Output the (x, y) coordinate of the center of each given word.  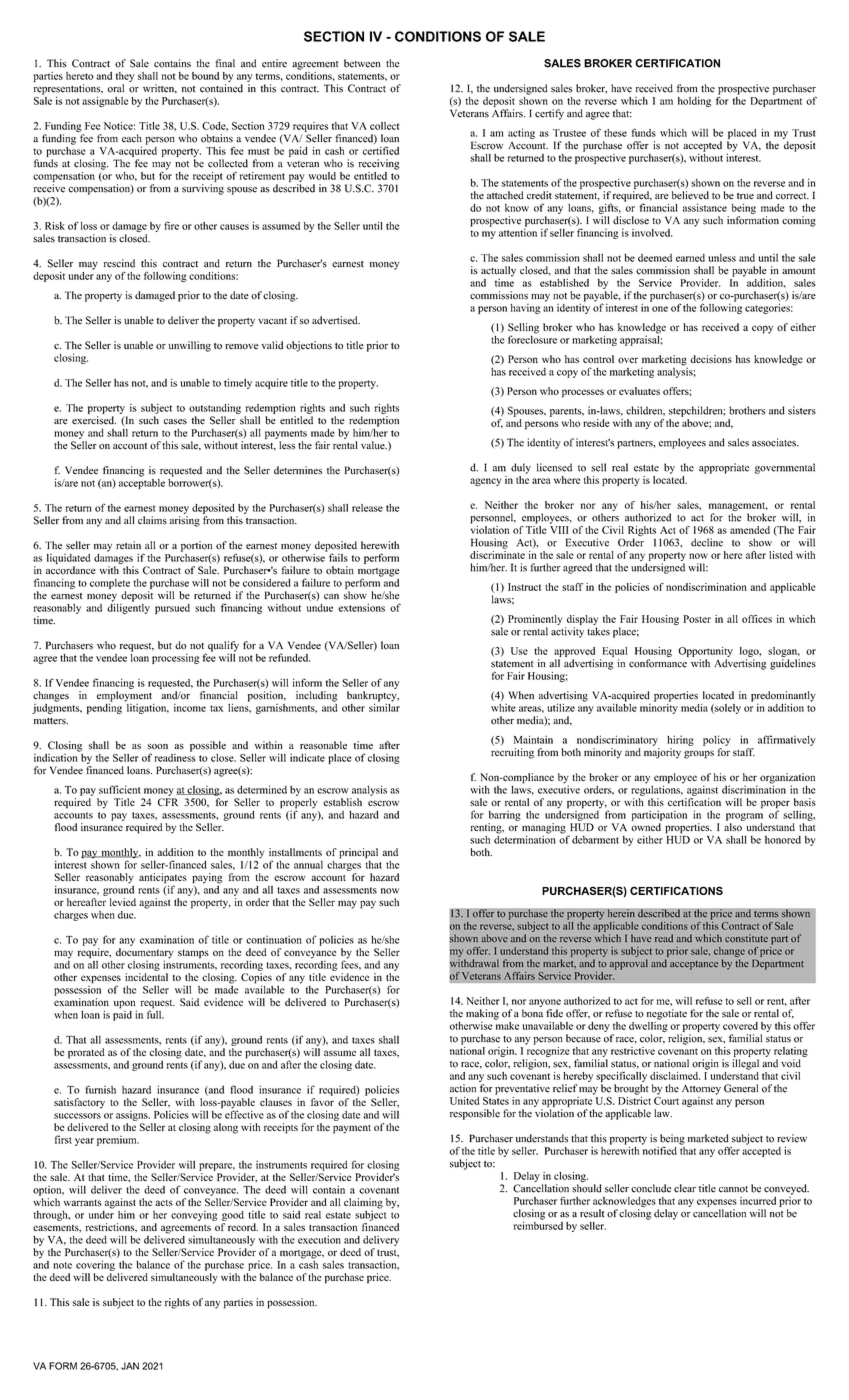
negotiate (667, 1014)
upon (125, 1005)
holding (694, 102)
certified (381, 150)
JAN (130, 1366)
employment (124, 697)
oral (116, 88)
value (374, 445)
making (482, 1014)
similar (384, 706)
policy (717, 740)
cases (175, 422)
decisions (711, 359)
